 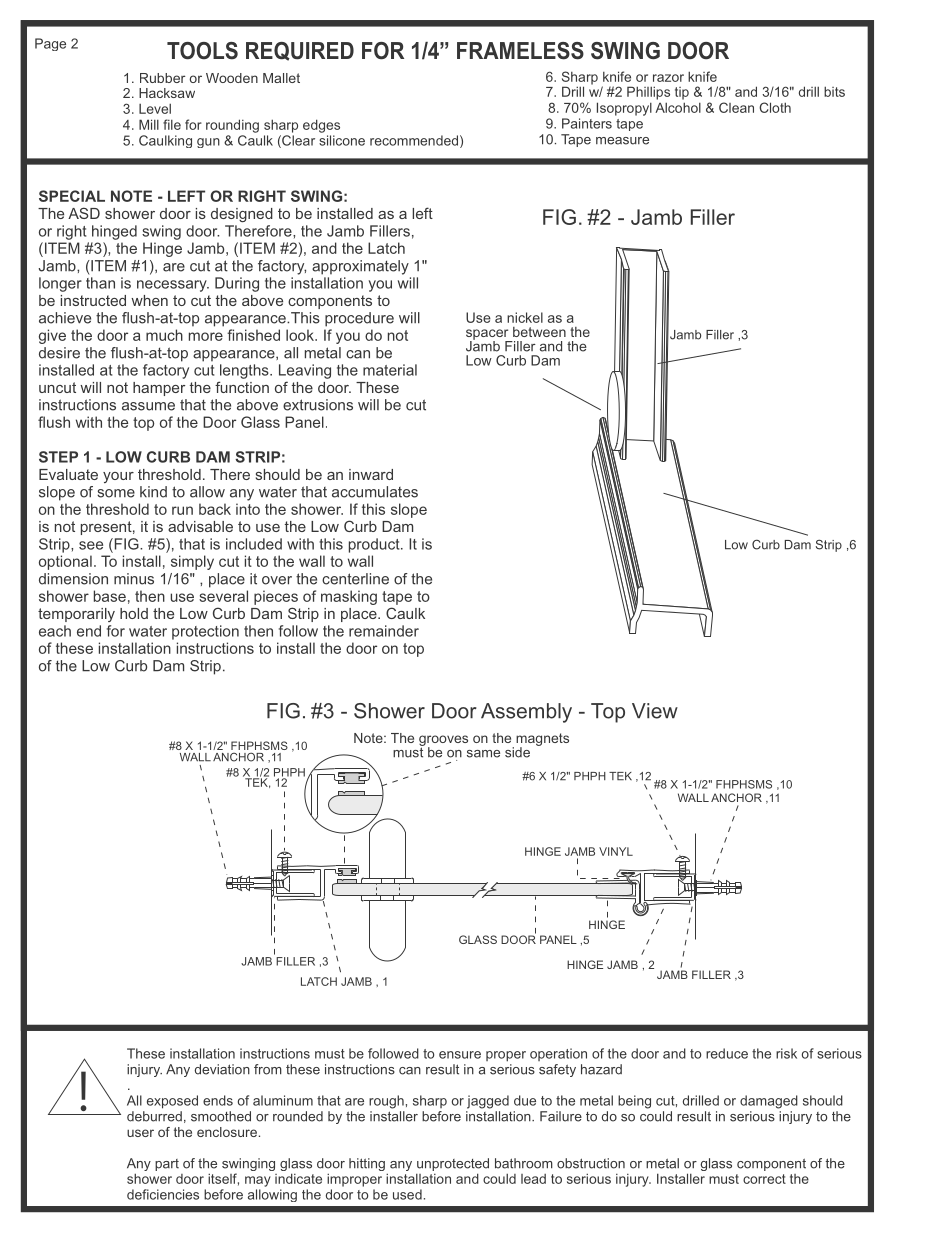 What do you see at coordinates (520, 51) in the screenshot?
I see `FRAMELESS` at bounding box center [520, 51].
